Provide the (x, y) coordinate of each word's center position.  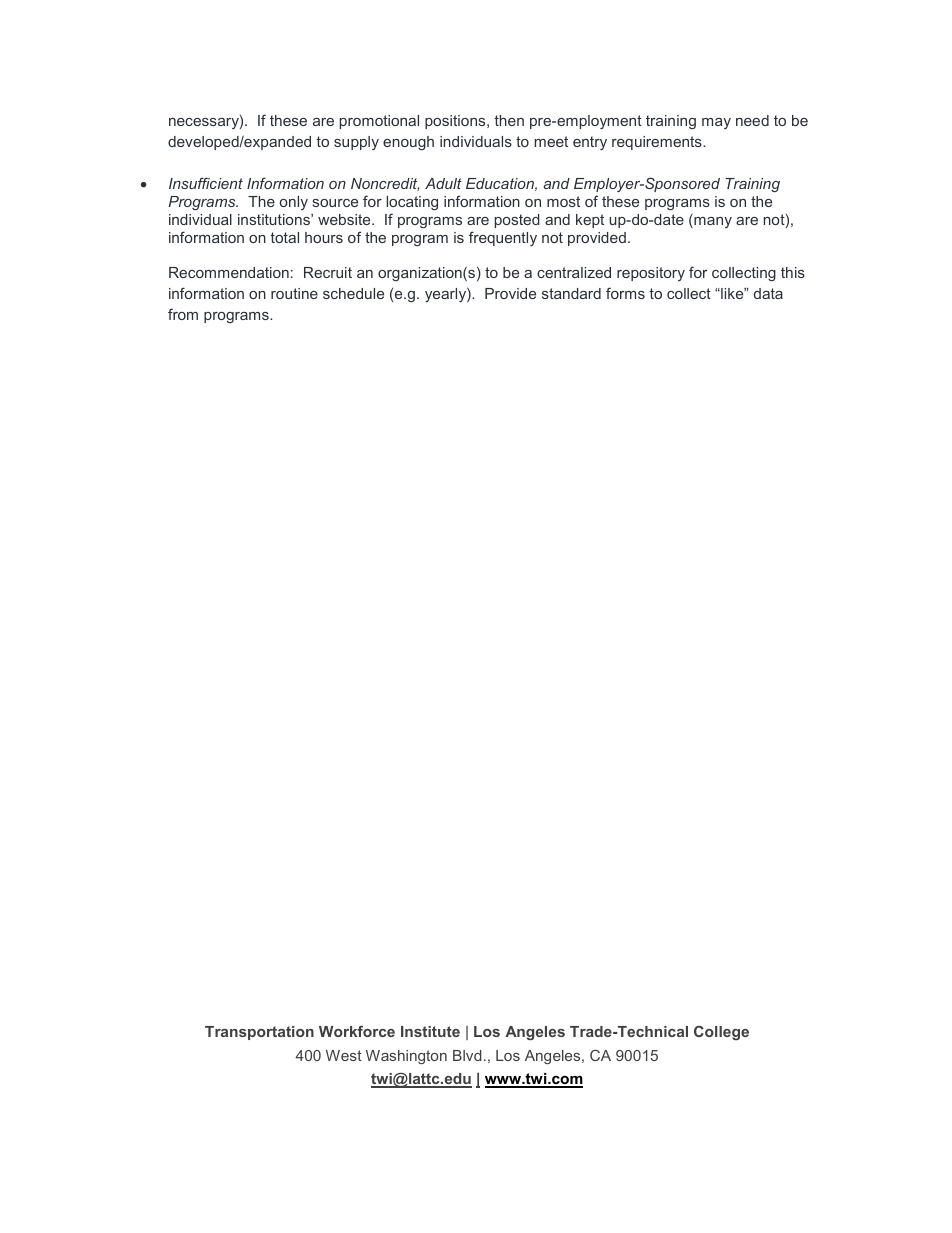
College (721, 1032)
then (509, 120)
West (344, 1055)
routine (294, 293)
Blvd (467, 1055)
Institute (430, 1031)
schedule (353, 293)
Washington (406, 1057)
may (716, 123)
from (183, 314)
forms (625, 293)
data (768, 293)
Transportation (259, 1033)
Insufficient (206, 183)
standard (571, 293)
